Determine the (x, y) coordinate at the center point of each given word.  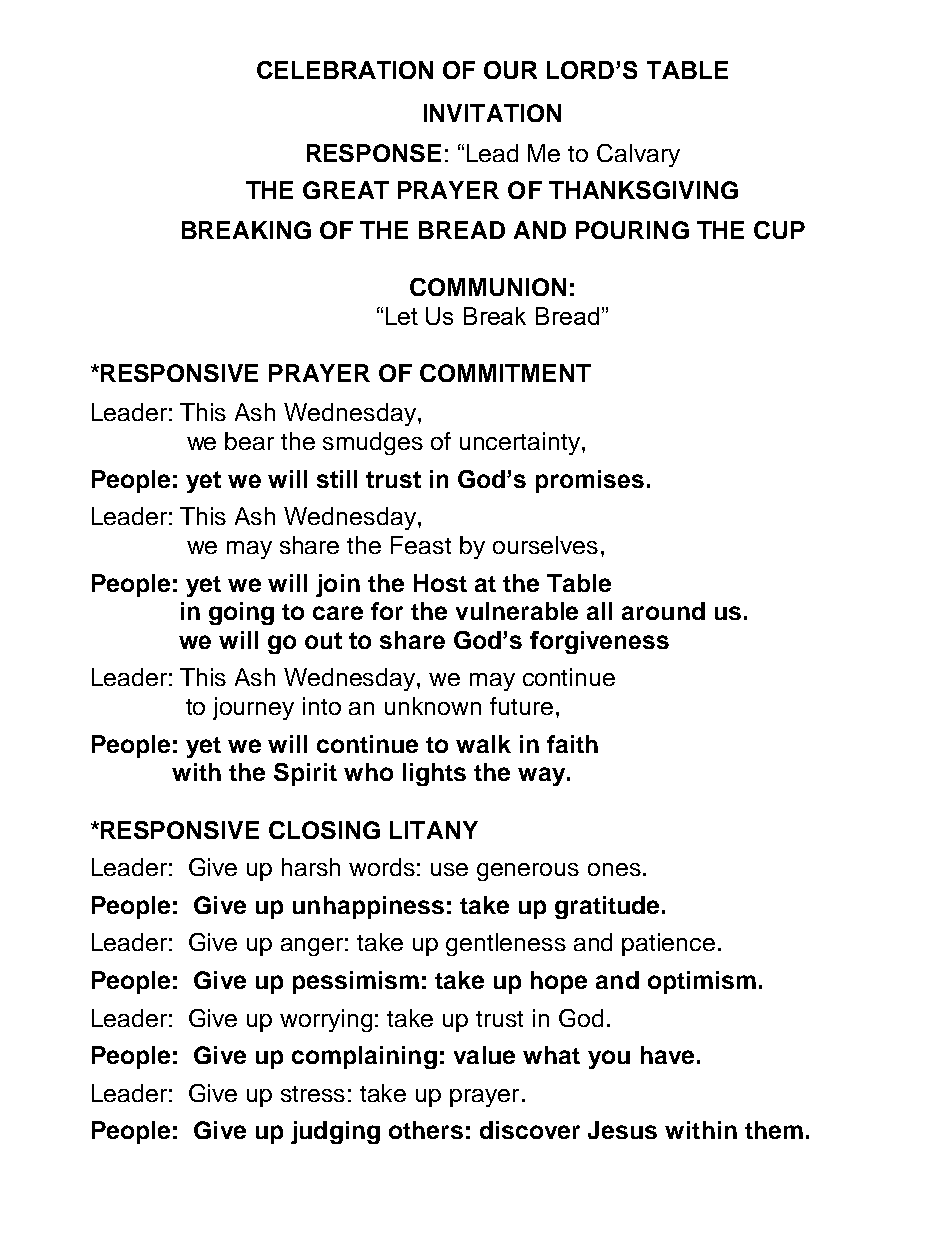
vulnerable (517, 611)
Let (402, 316)
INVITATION (492, 113)
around (663, 611)
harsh (311, 867)
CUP (779, 230)
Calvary (638, 155)
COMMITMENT (505, 373)
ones (614, 869)
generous (528, 872)
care (338, 613)
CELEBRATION (345, 70)
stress (313, 1094)
